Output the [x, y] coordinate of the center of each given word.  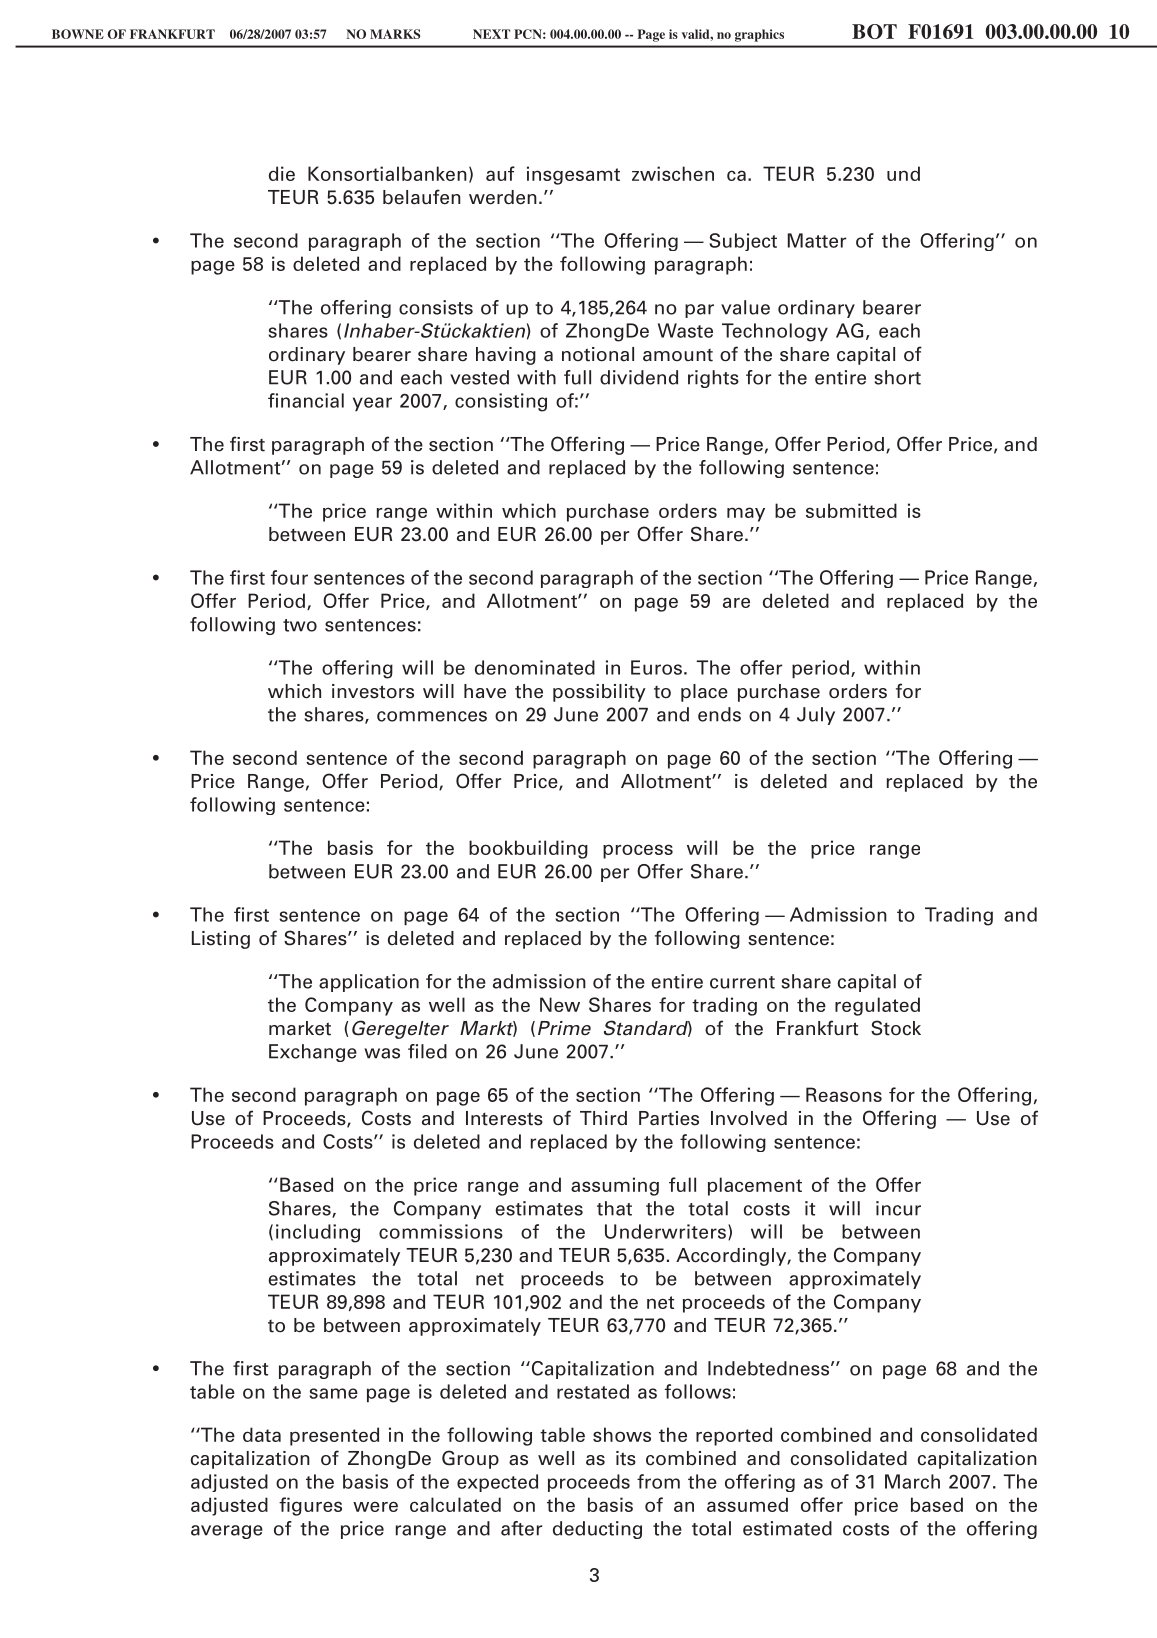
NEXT [491, 34]
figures [310, 1506]
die [282, 173]
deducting [597, 1530]
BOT [874, 31]
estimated [787, 1528]
